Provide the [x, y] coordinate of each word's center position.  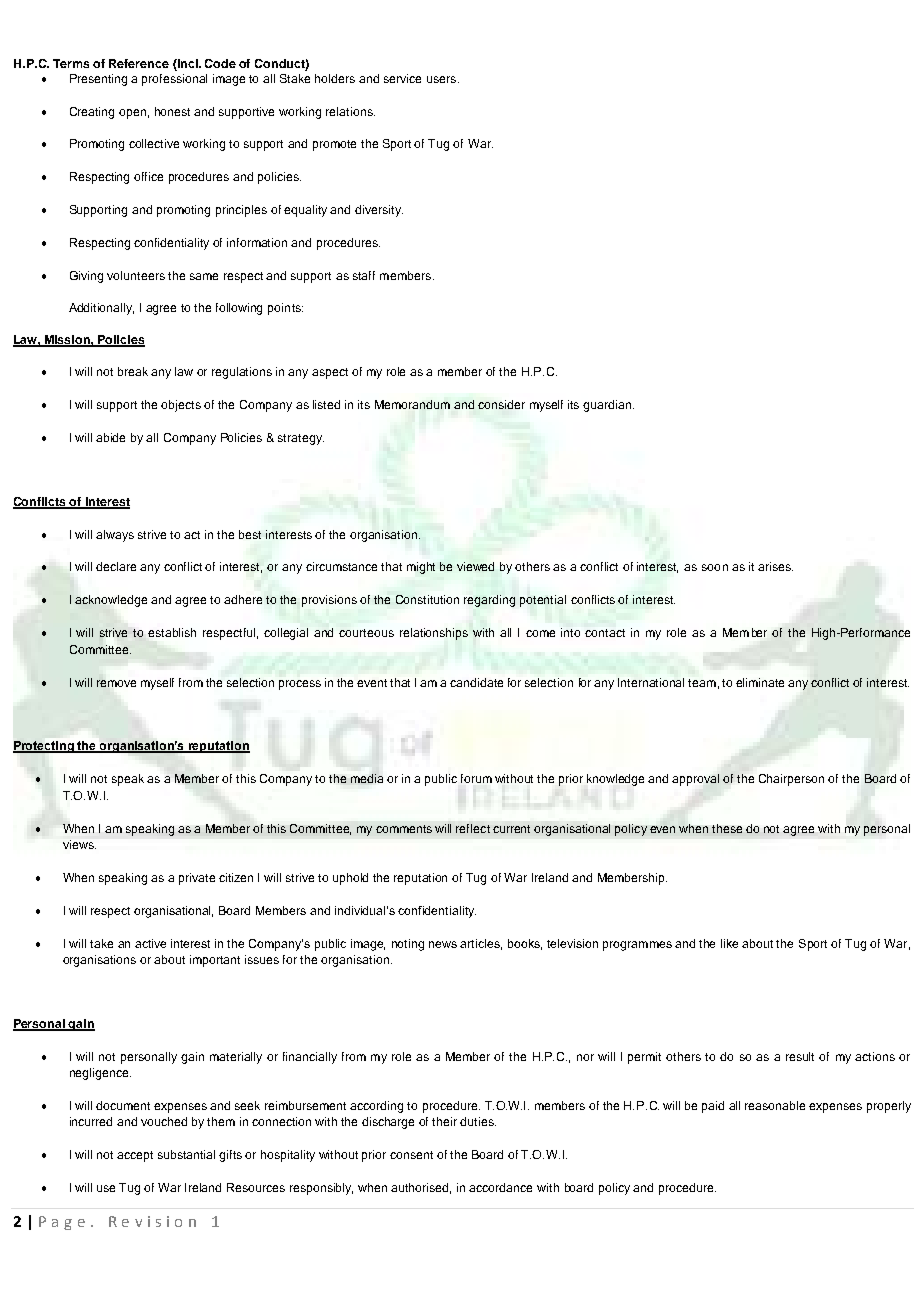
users [441, 79]
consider [501, 404]
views [79, 844]
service [402, 78]
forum [476, 778]
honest [172, 111]
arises [775, 566]
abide [110, 437]
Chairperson [791, 780]
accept [135, 1156]
